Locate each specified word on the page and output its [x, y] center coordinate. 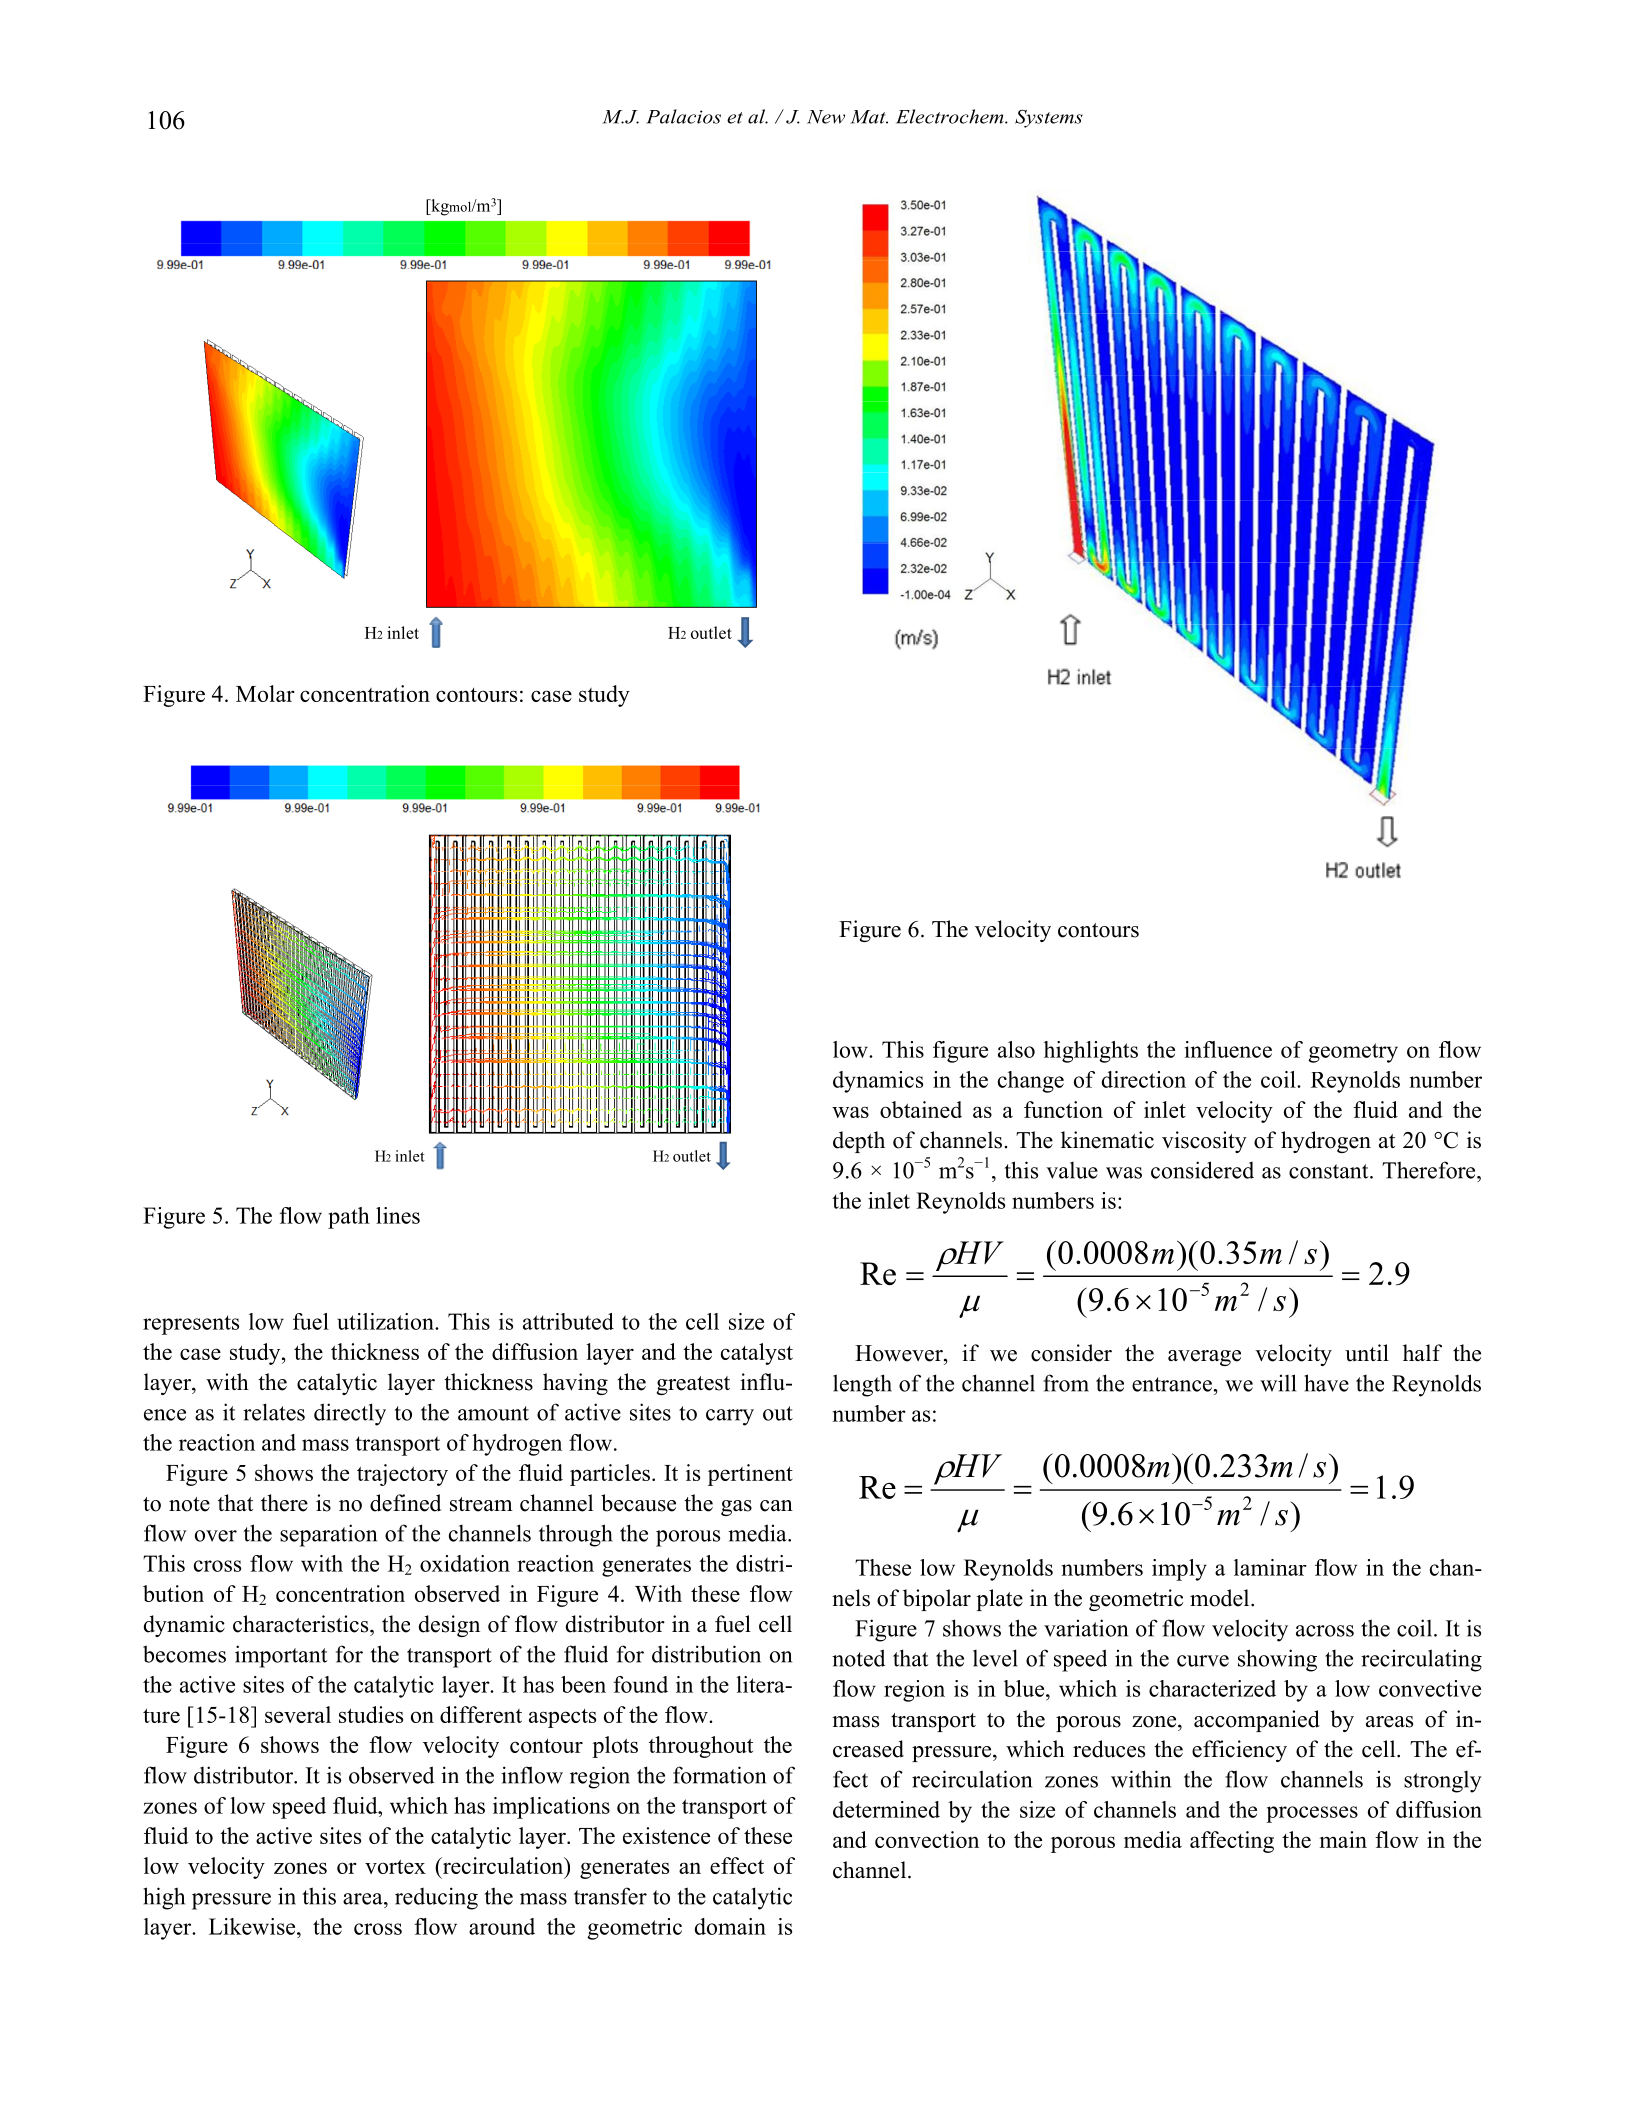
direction [1144, 1079]
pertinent [750, 1475]
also [1016, 1049]
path [349, 1218]
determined [886, 1809]
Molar [265, 693]
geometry [1353, 1053]
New [826, 117]
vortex [395, 1866]
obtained [921, 1109]
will [1278, 1383]
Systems [1049, 118]
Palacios [683, 116]
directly [350, 1414]
